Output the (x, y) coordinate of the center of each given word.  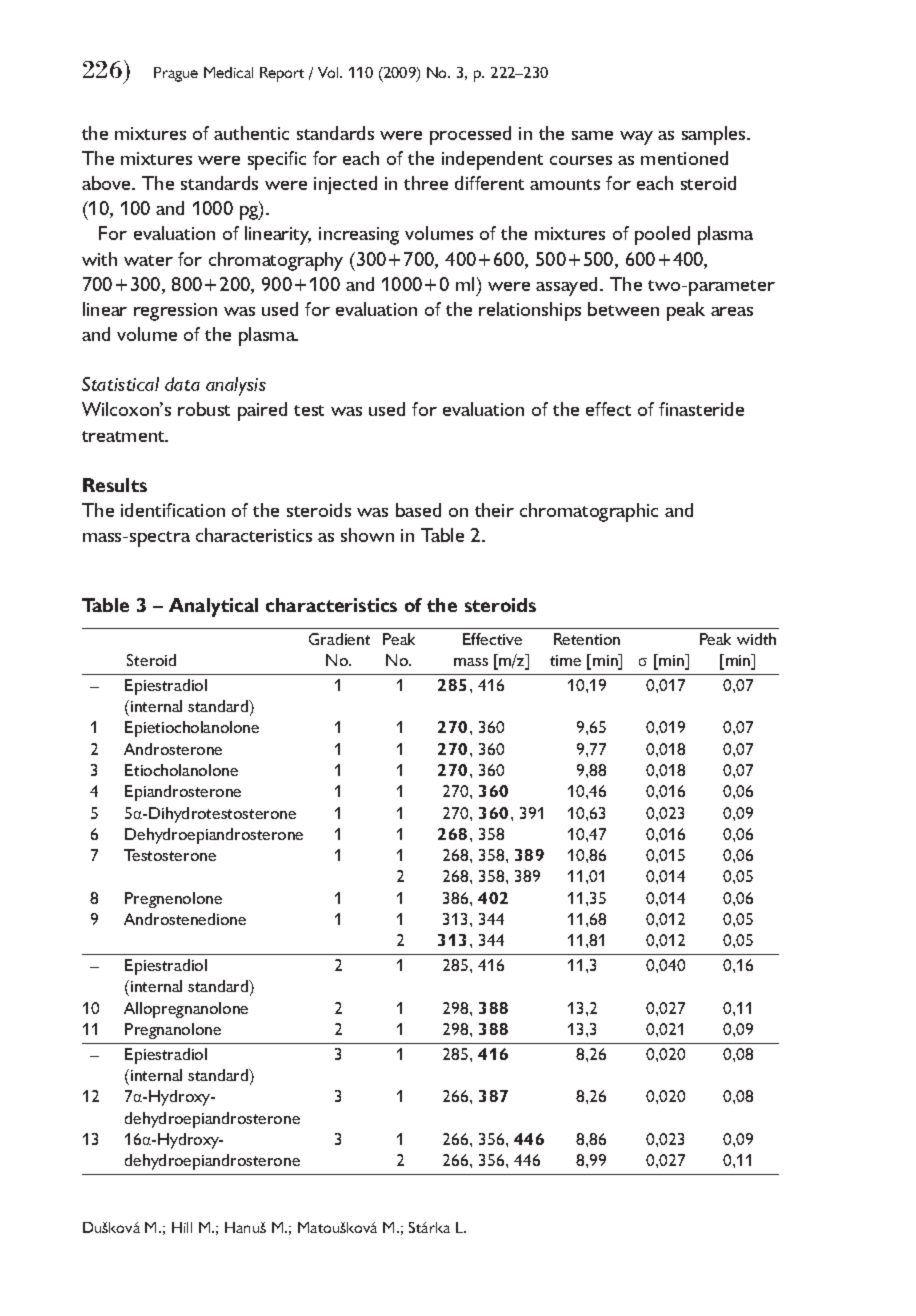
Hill (182, 1227)
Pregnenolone (173, 900)
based (418, 510)
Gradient (339, 639)
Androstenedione (185, 919)
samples (715, 135)
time (565, 660)
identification (173, 510)
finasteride (701, 409)
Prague (176, 74)
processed (470, 135)
